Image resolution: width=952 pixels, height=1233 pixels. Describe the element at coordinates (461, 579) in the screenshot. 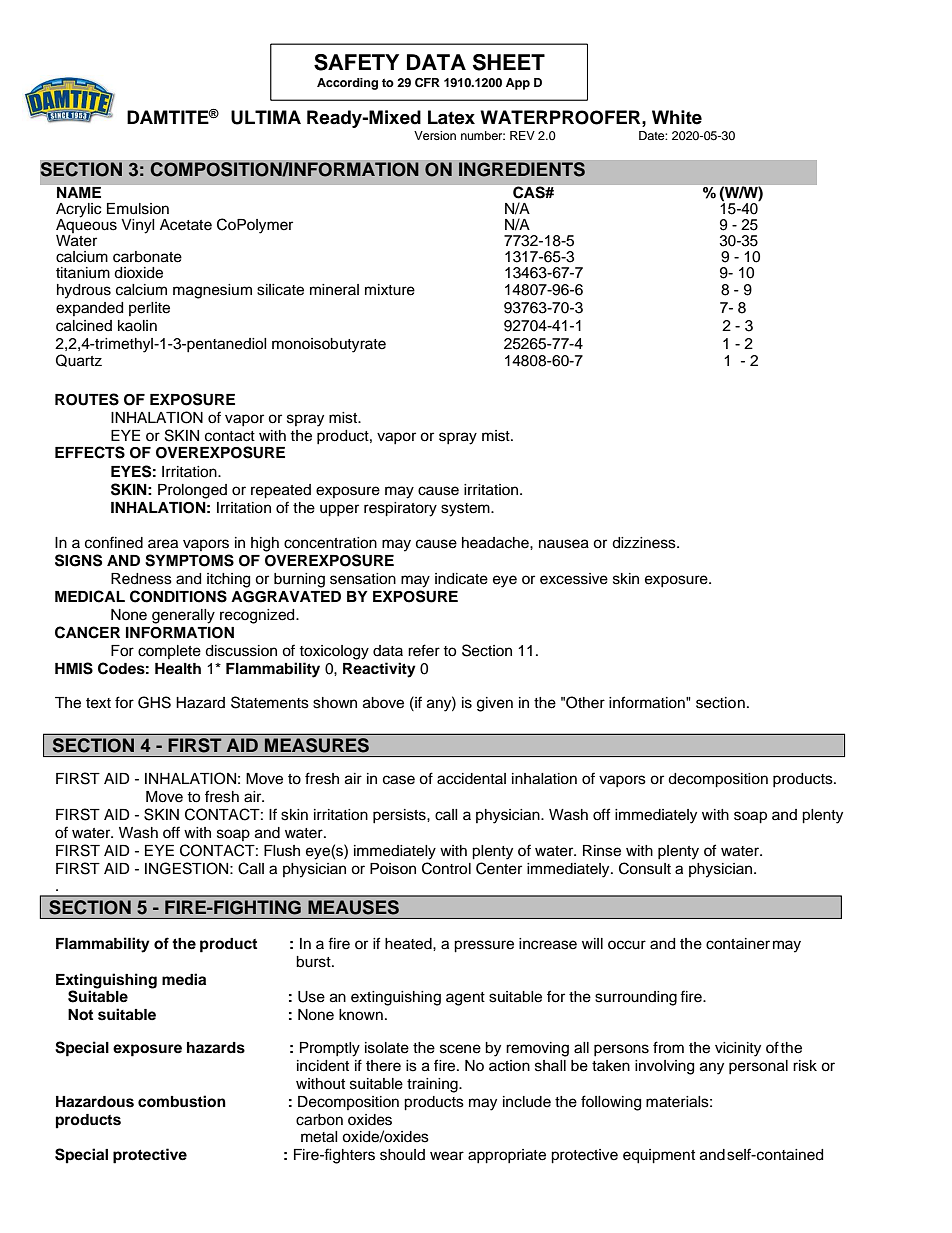

I see `indicate` at that location.
